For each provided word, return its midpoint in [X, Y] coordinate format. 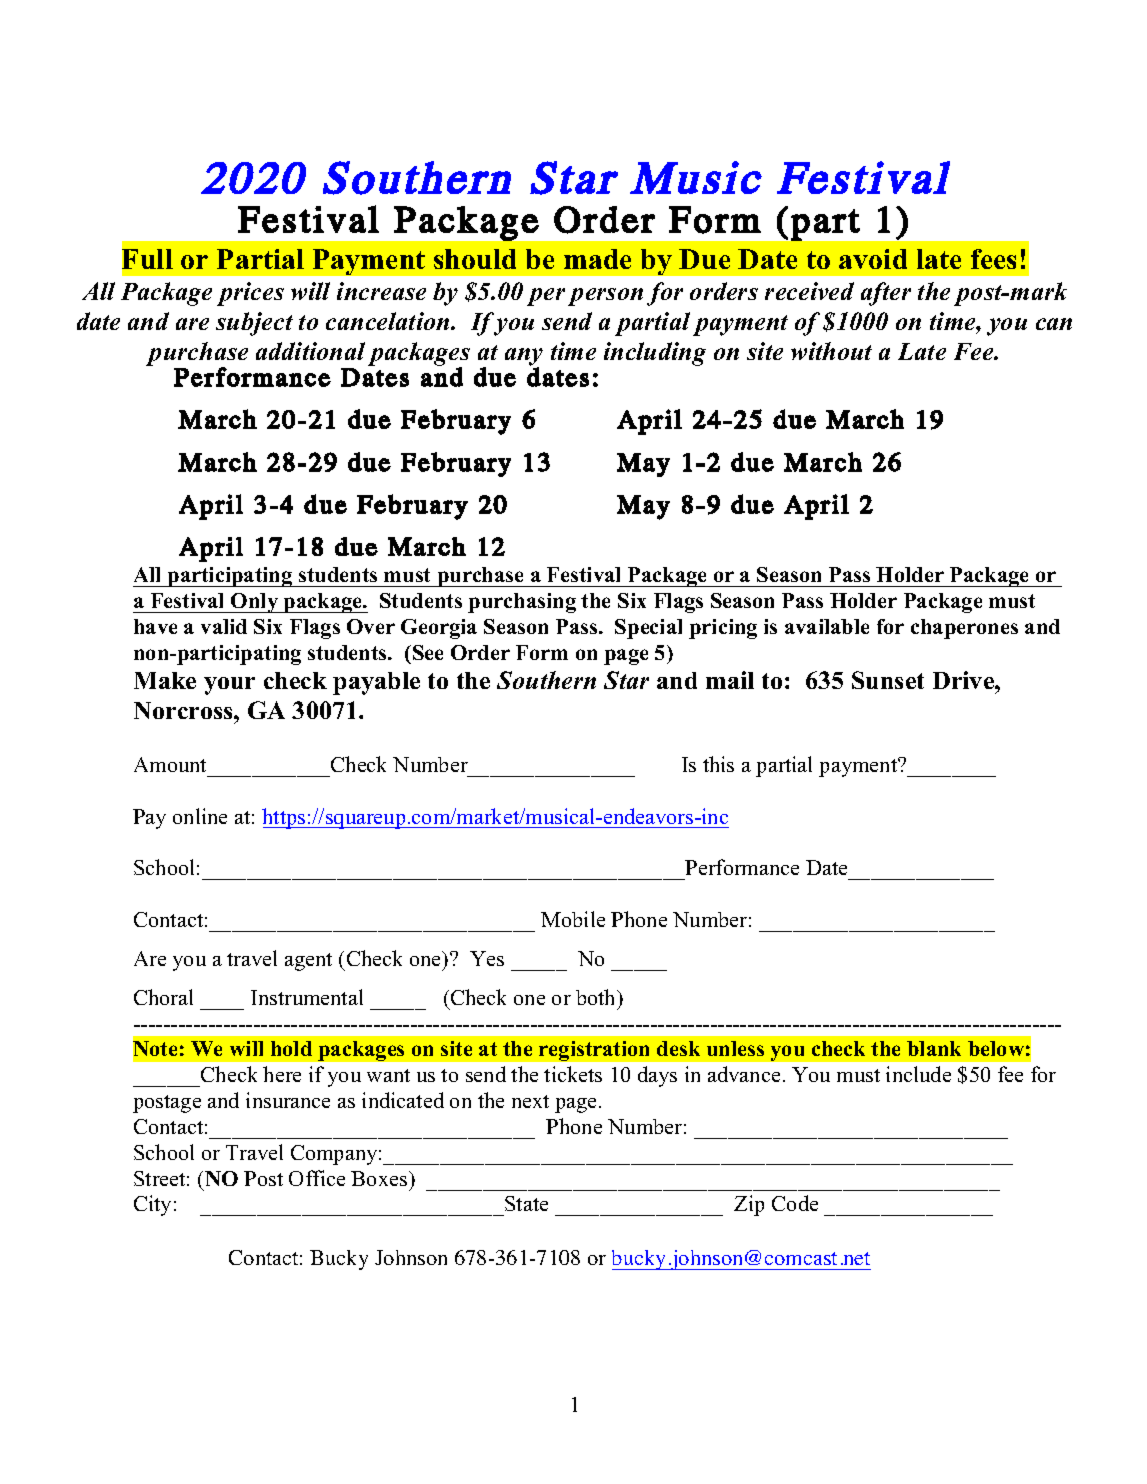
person [605, 297]
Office [317, 1178]
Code [795, 1203]
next [530, 1101]
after [886, 294]
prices [250, 294]
